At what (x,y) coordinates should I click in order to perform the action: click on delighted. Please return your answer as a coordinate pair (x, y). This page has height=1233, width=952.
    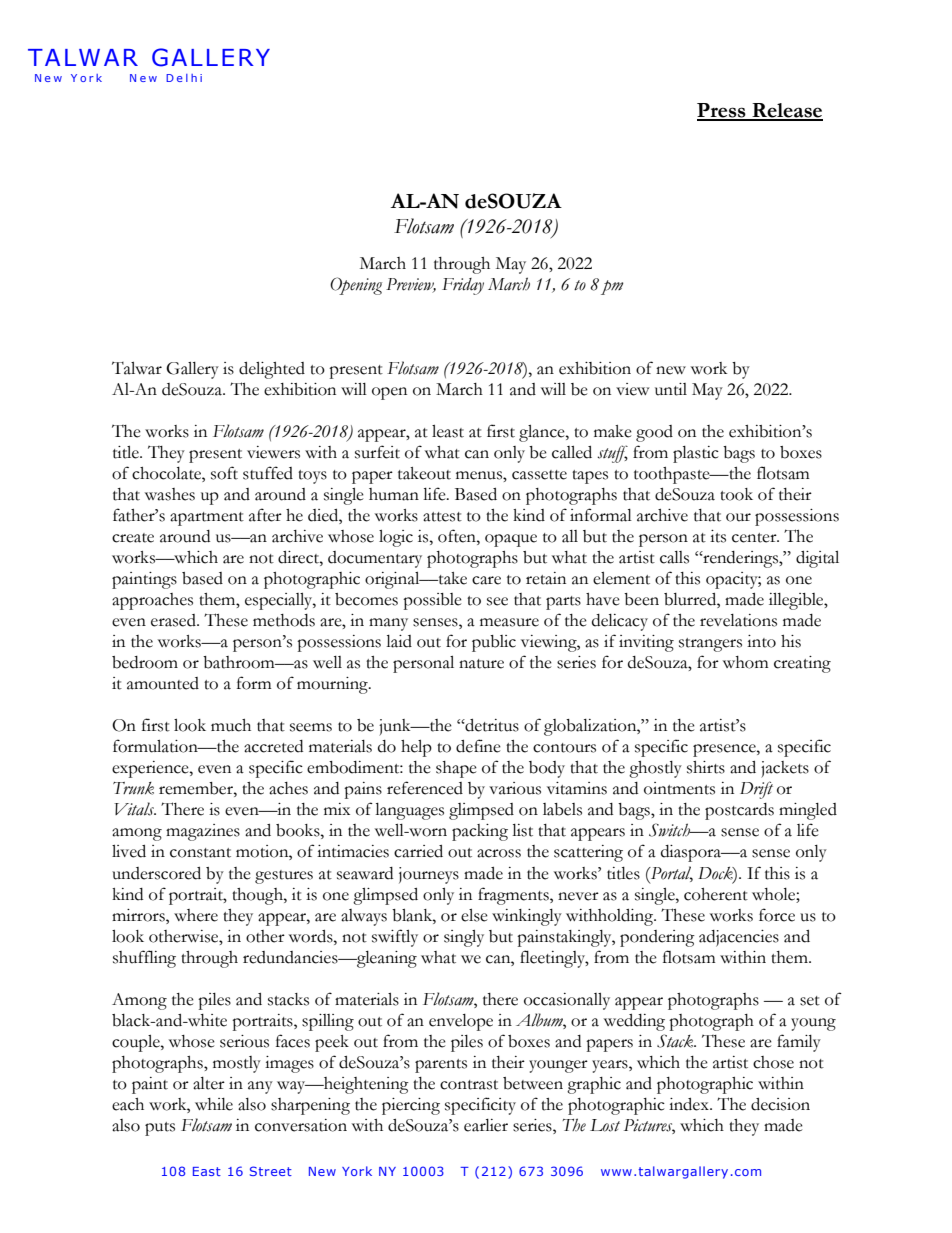
    Looking at the image, I should click on (272, 370).
